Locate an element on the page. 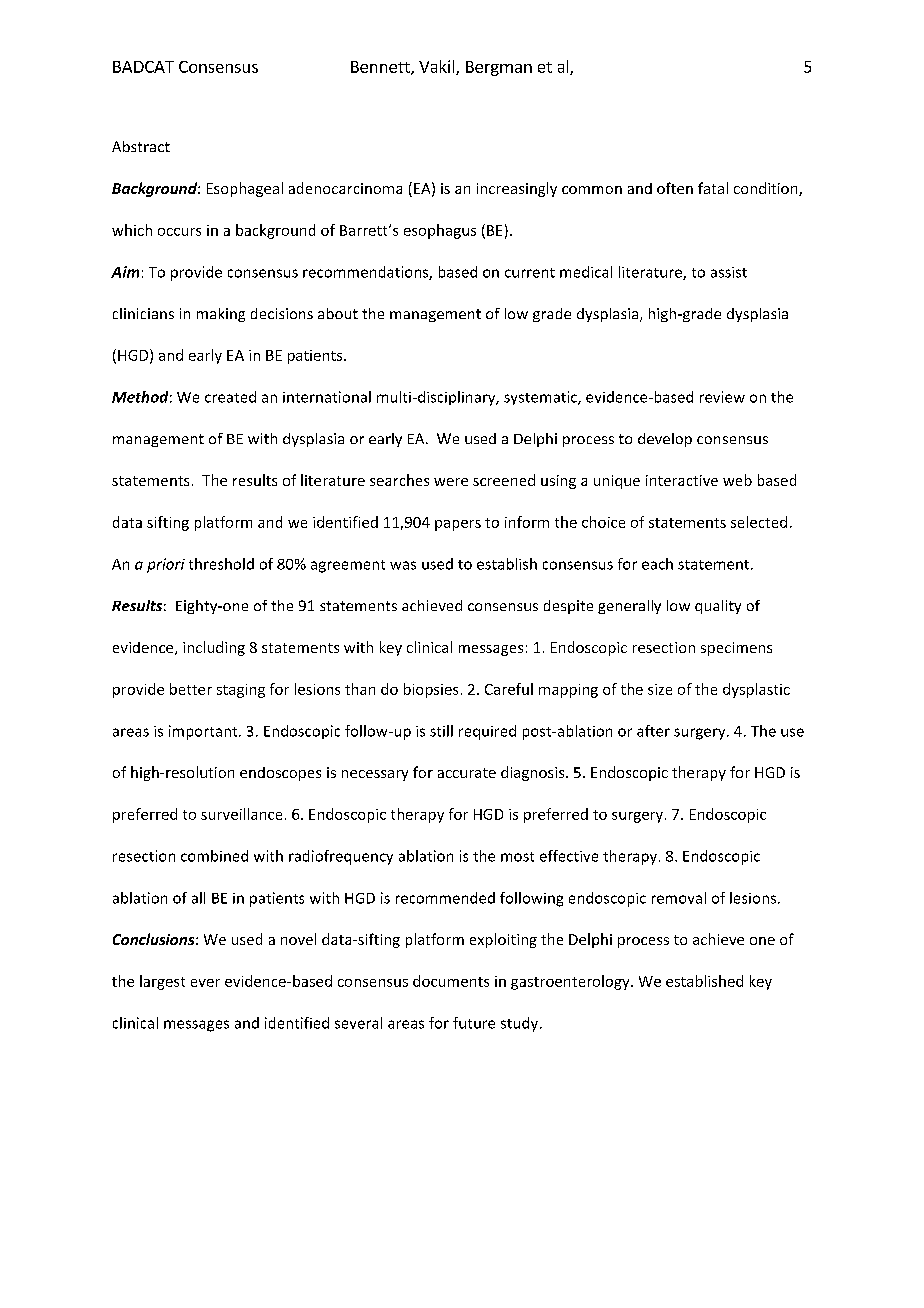 The image size is (924, 1308). making is located at coordinates (221, 315).
